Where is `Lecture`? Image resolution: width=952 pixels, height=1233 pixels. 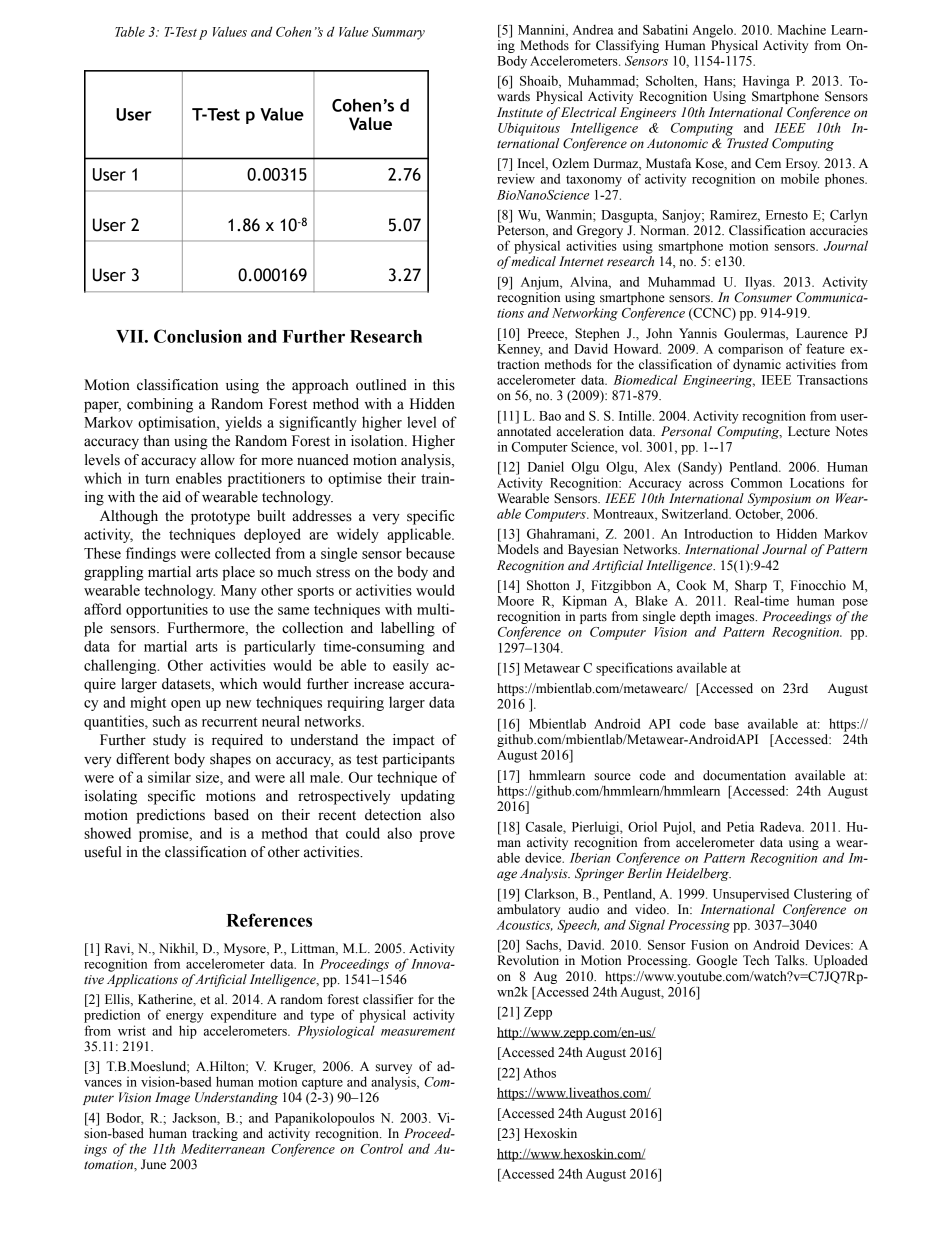 Lecture is located at coordinates (809, 431).
